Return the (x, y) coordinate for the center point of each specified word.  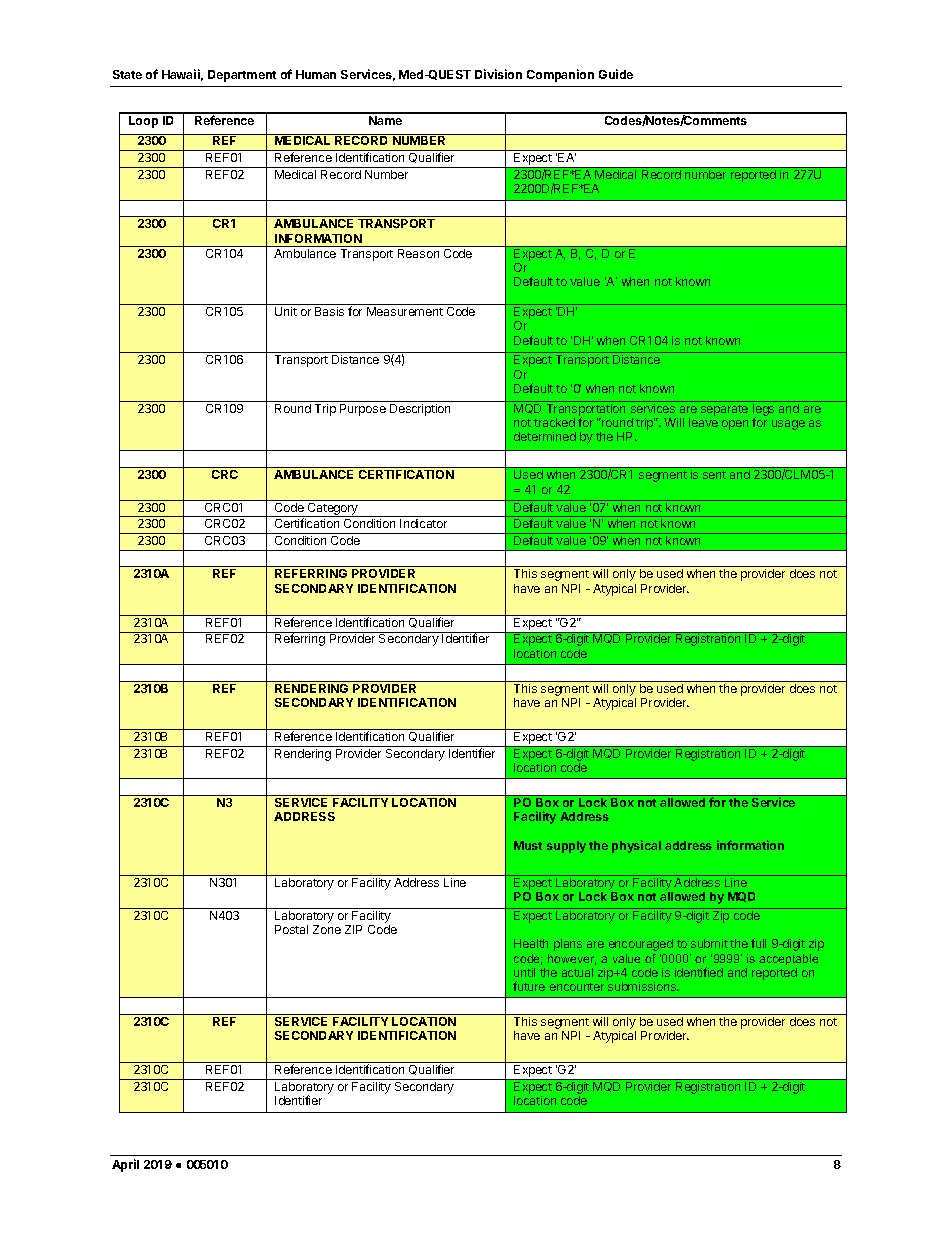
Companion (560, 75)
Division (498, 74)
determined (545, 436)
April (125, 1165)
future (529, 986)
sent (714, 475)
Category (333, 508)
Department (242, 76)
